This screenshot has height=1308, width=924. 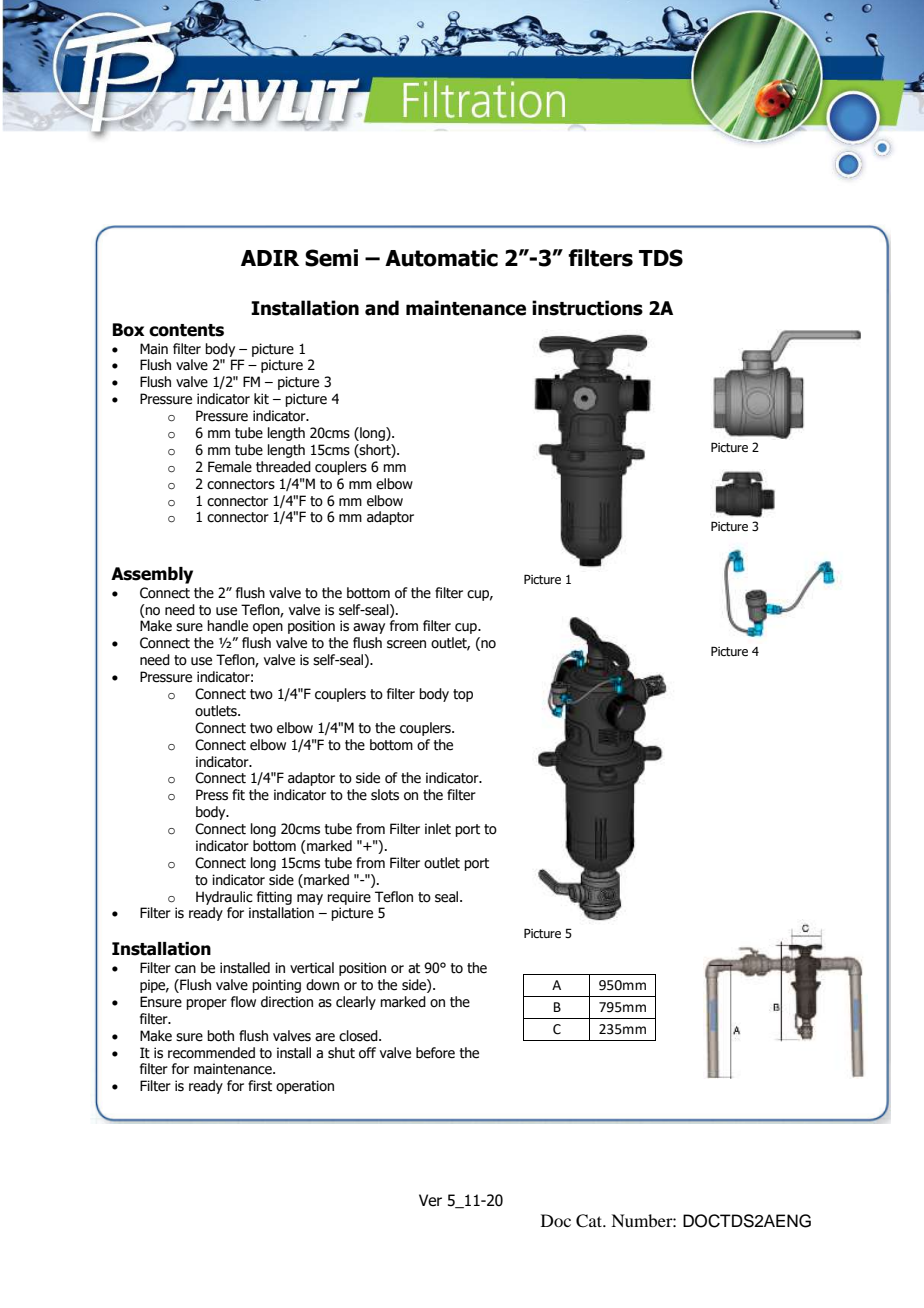 What do you see at coordinates (186, 330) in the screenshot?
I see `contents` at bounding box center [186, 330].
